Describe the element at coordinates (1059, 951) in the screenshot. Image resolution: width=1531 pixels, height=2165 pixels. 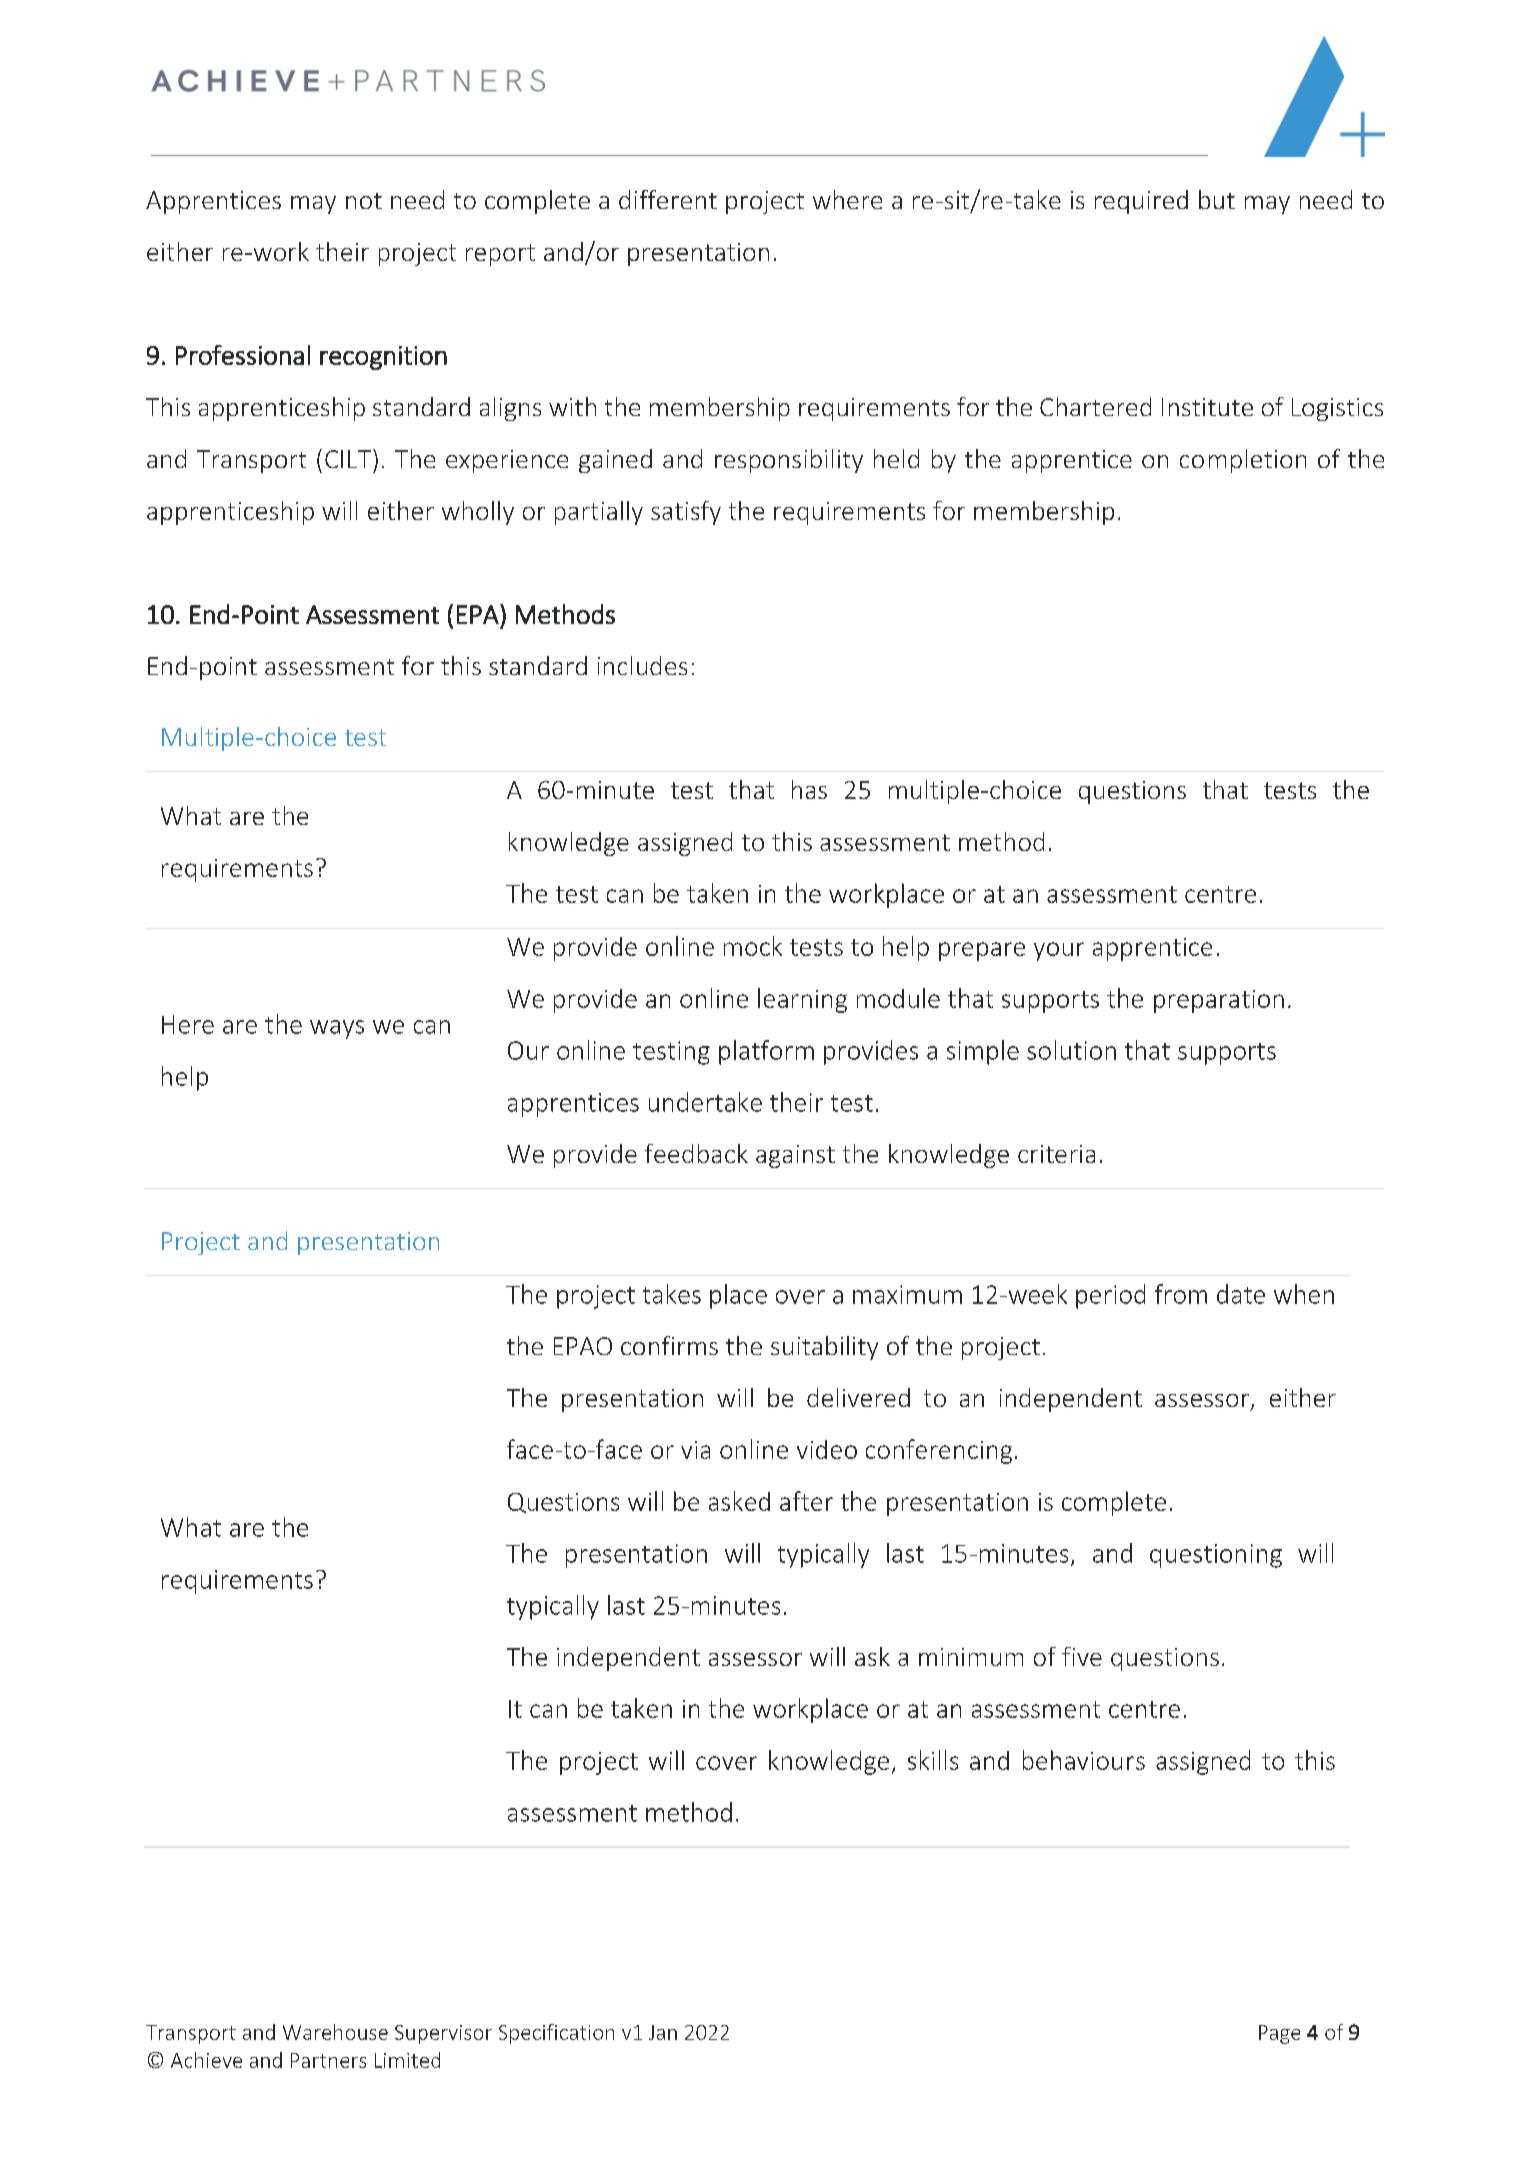
I see `your` at that location.
